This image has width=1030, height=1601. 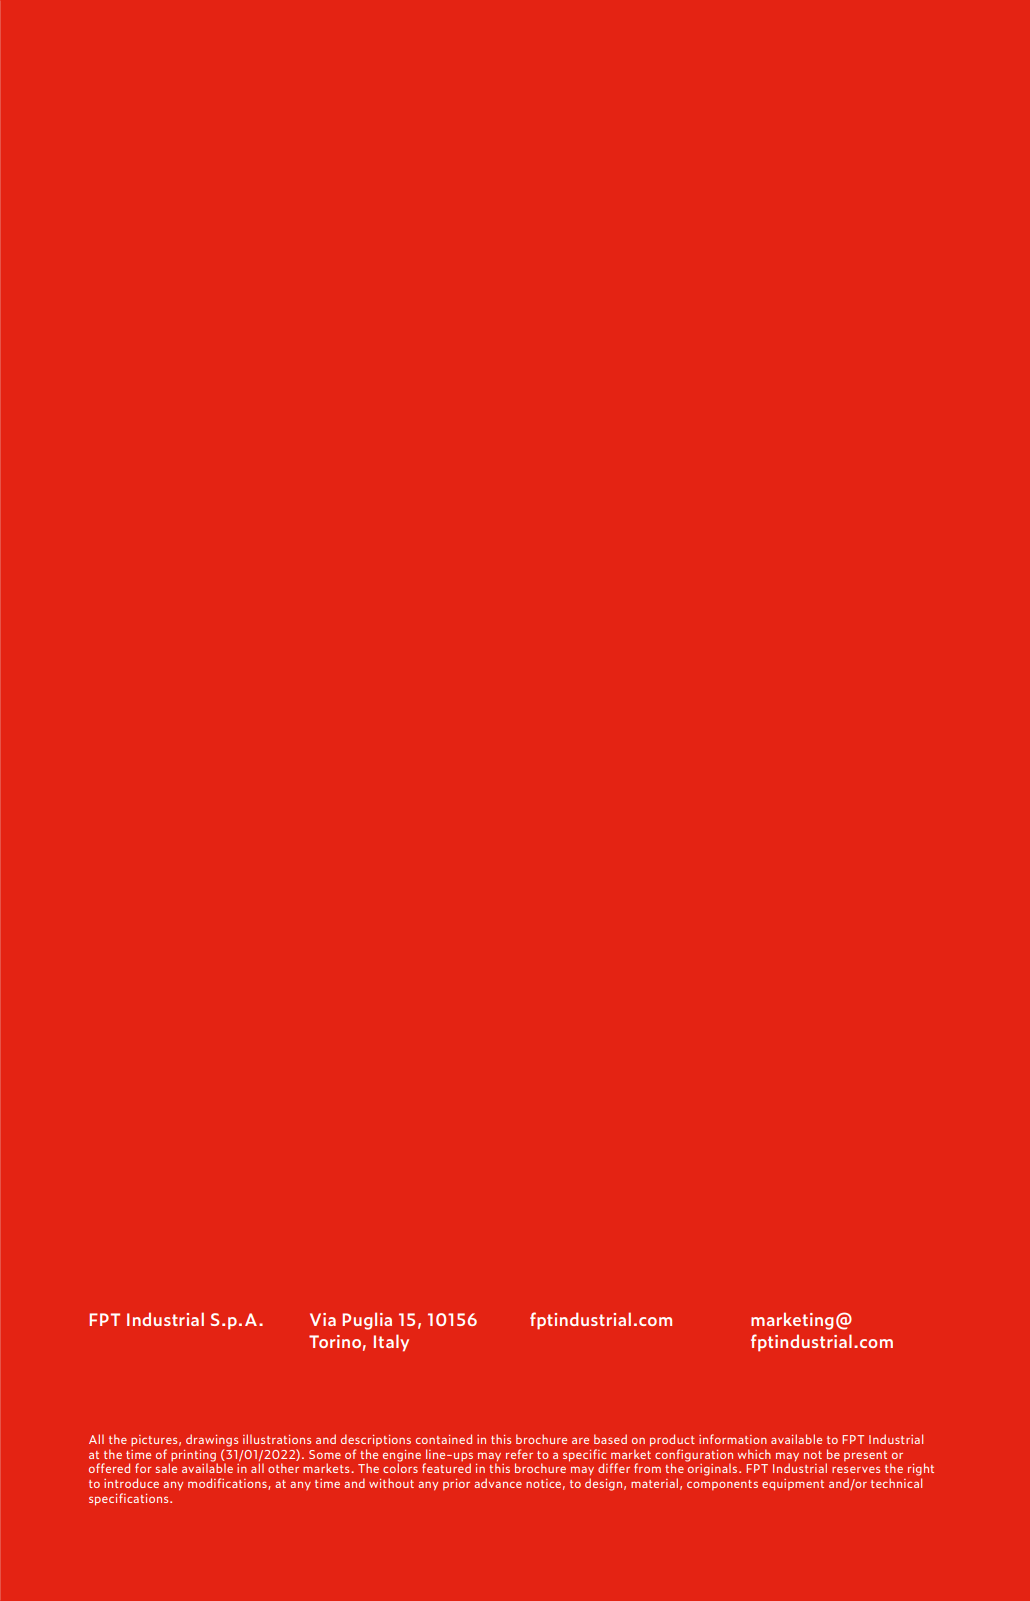 I want to click on contained, so click(x=444, y=1439).
